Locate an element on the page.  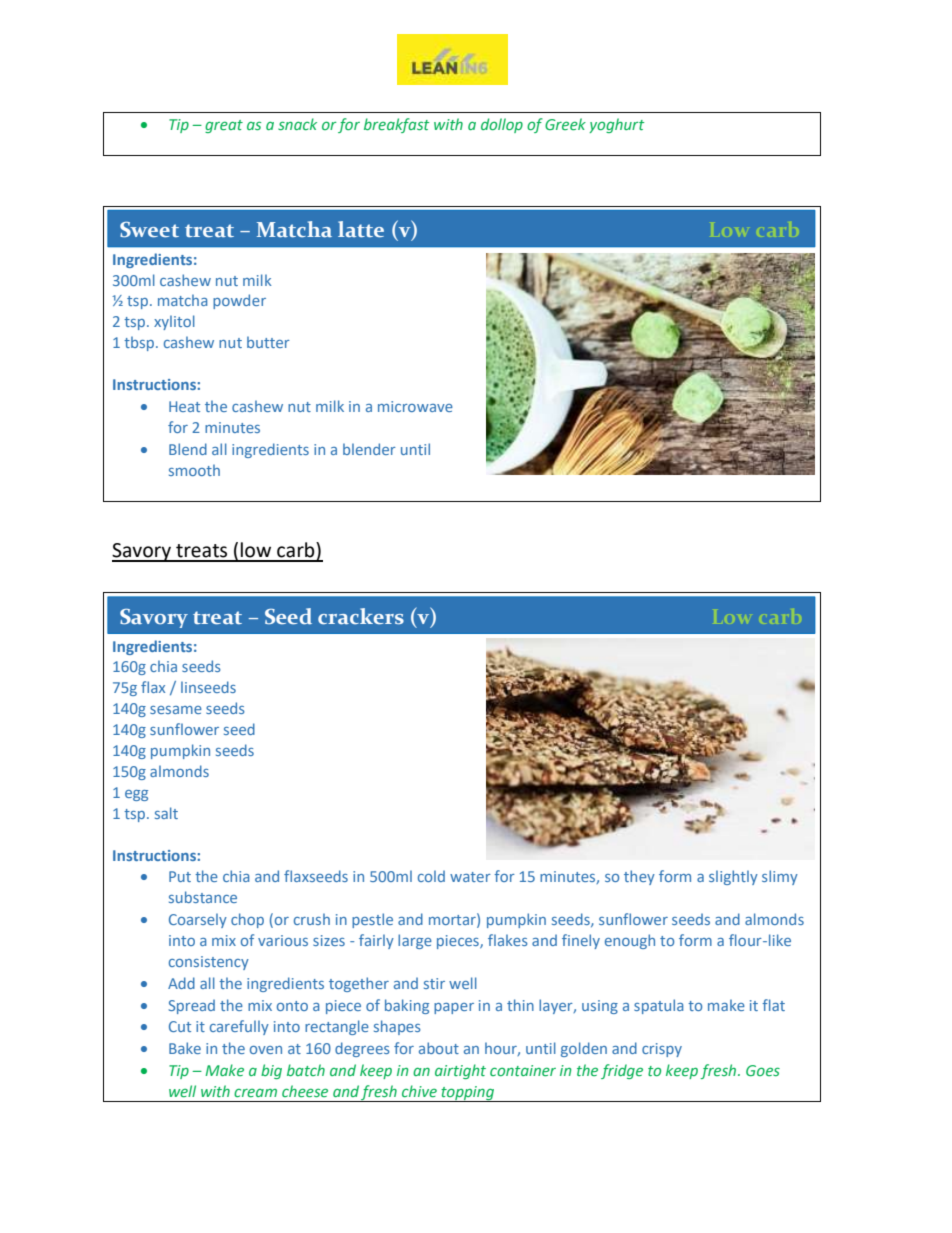
water is located at coordinates (470, 877).
